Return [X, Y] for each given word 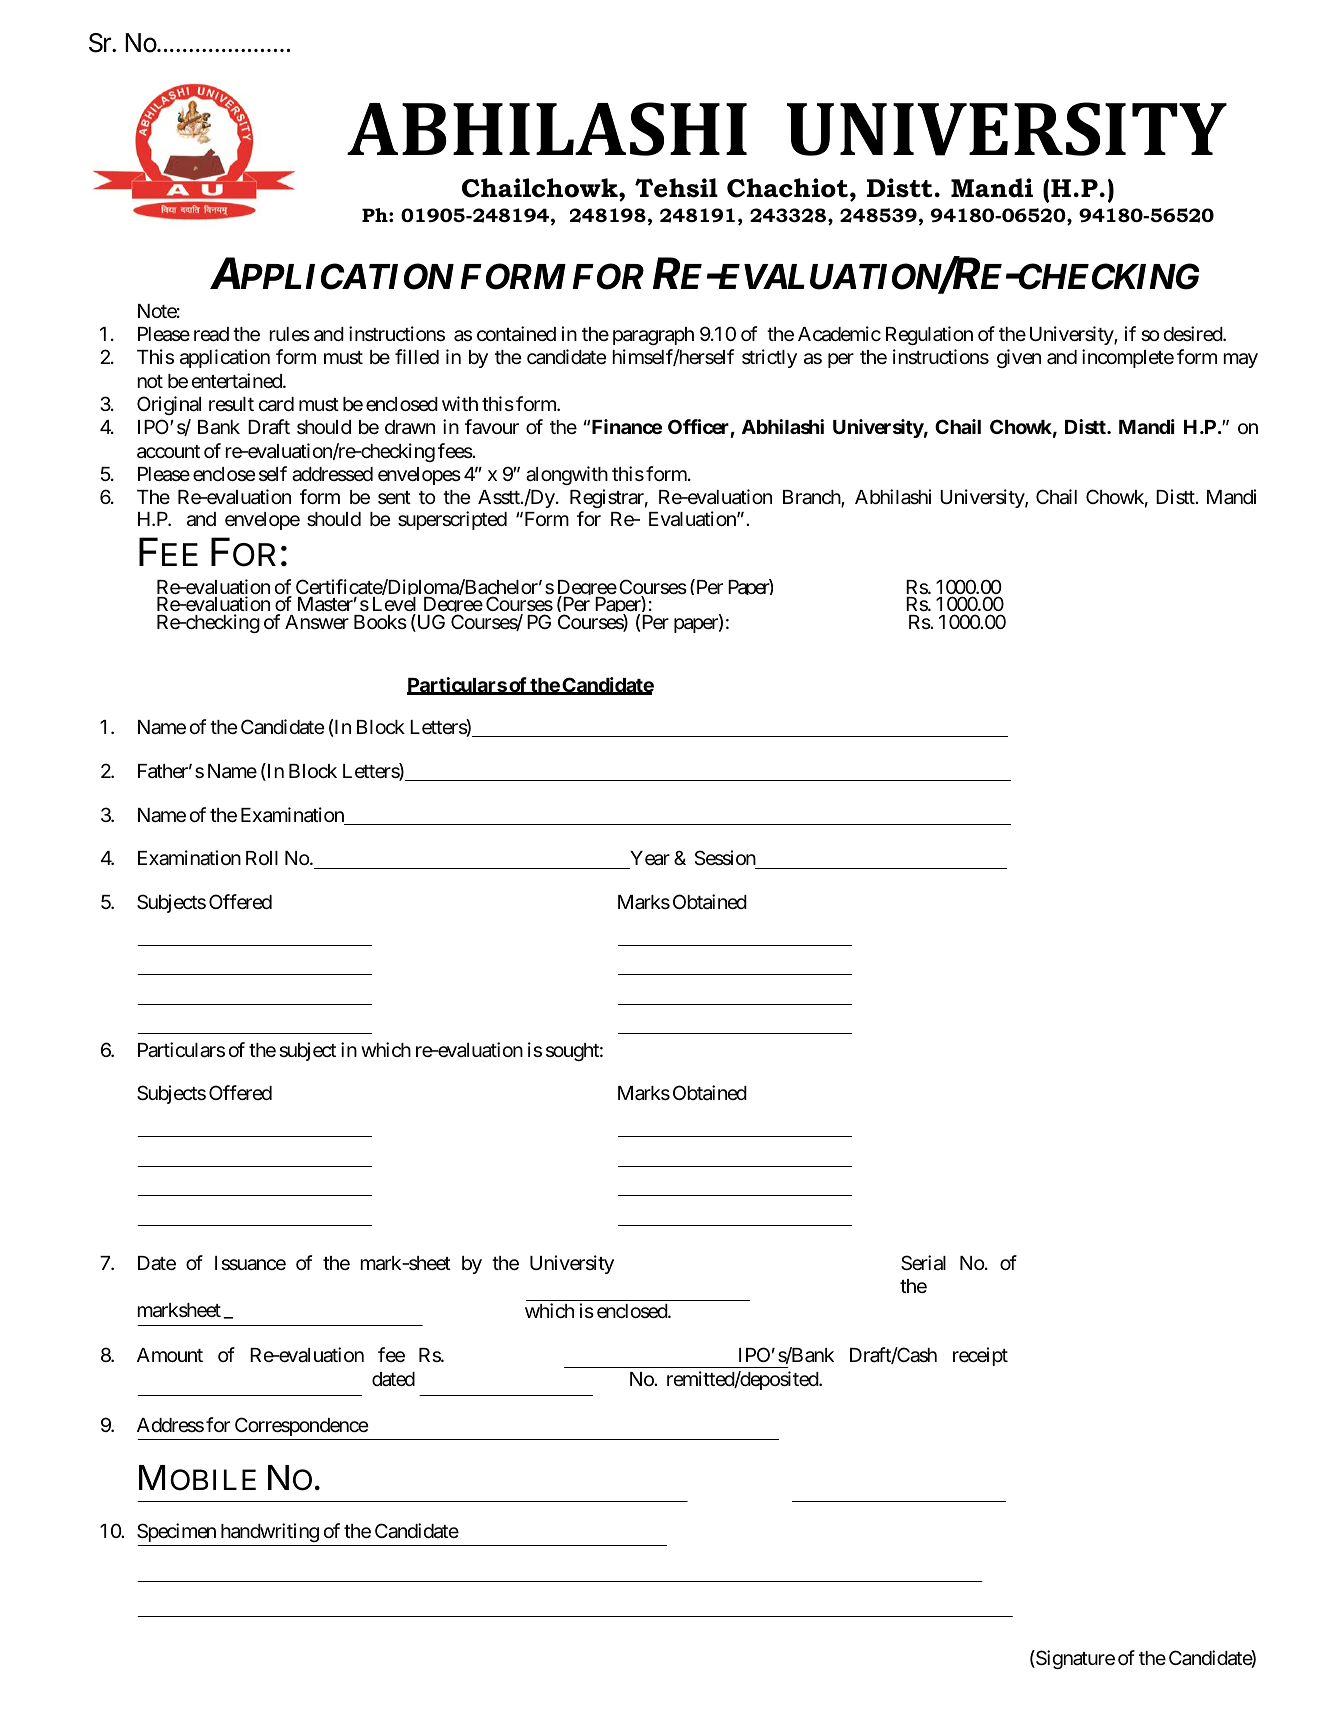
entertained [238, 380]
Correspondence [302, 1426]
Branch [812, 498]
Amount [170, 1355]
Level [394, 606]
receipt [980, 1356]
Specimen [176, 1532]
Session [725, 857]
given [1019, 358]
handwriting [270, 1532]
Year [650, 858]
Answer [317, 622]
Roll [262, 858]
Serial [923, 1263]
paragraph [653, 336]
